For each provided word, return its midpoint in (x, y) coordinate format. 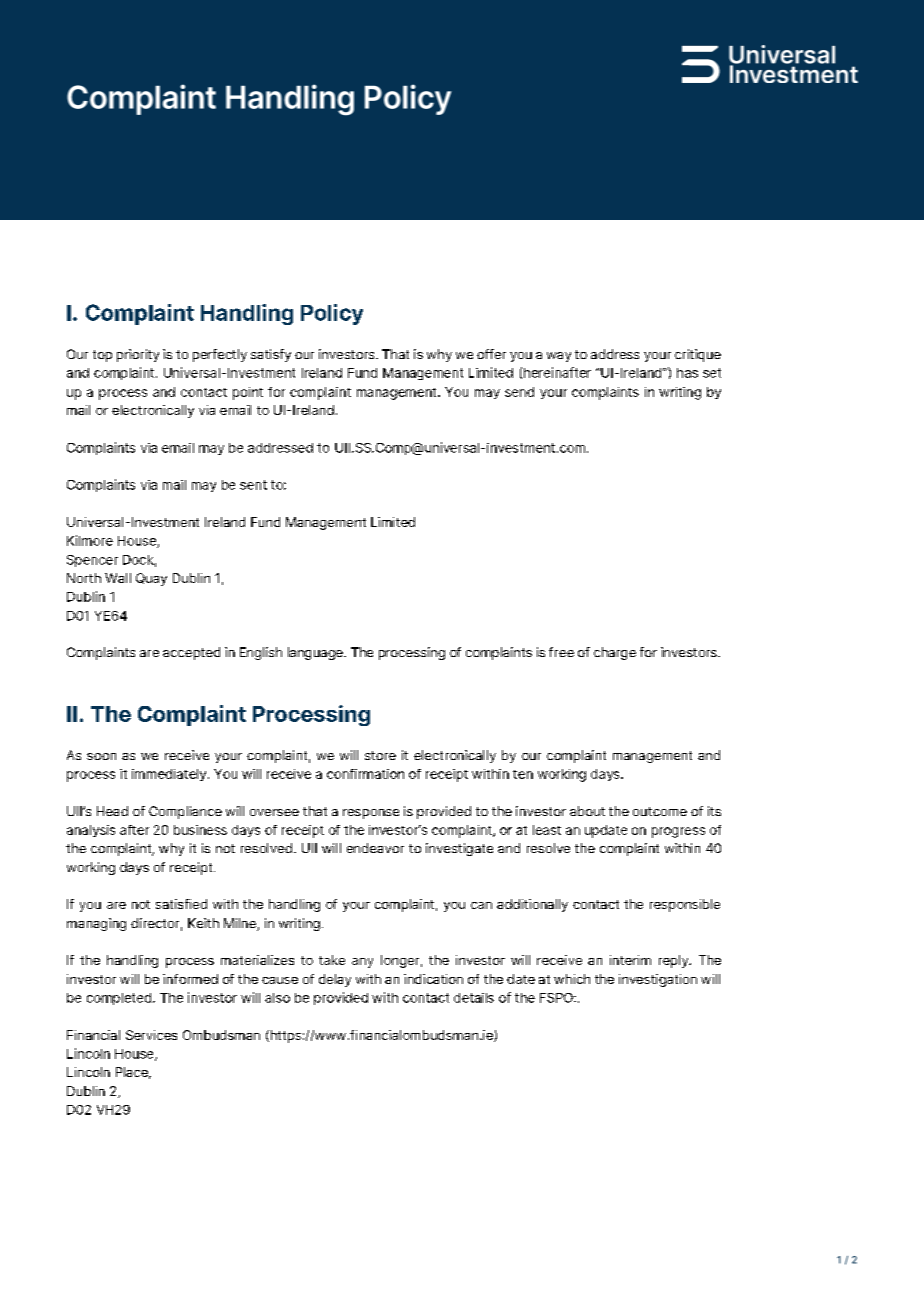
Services (151, 1035)
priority (138, 355)
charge (615, 653)
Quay (151, 579)
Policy (332, 314)
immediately (170, 775)
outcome (660, 811)
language (316, 653)
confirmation (365, 774)
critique (698, 355)
